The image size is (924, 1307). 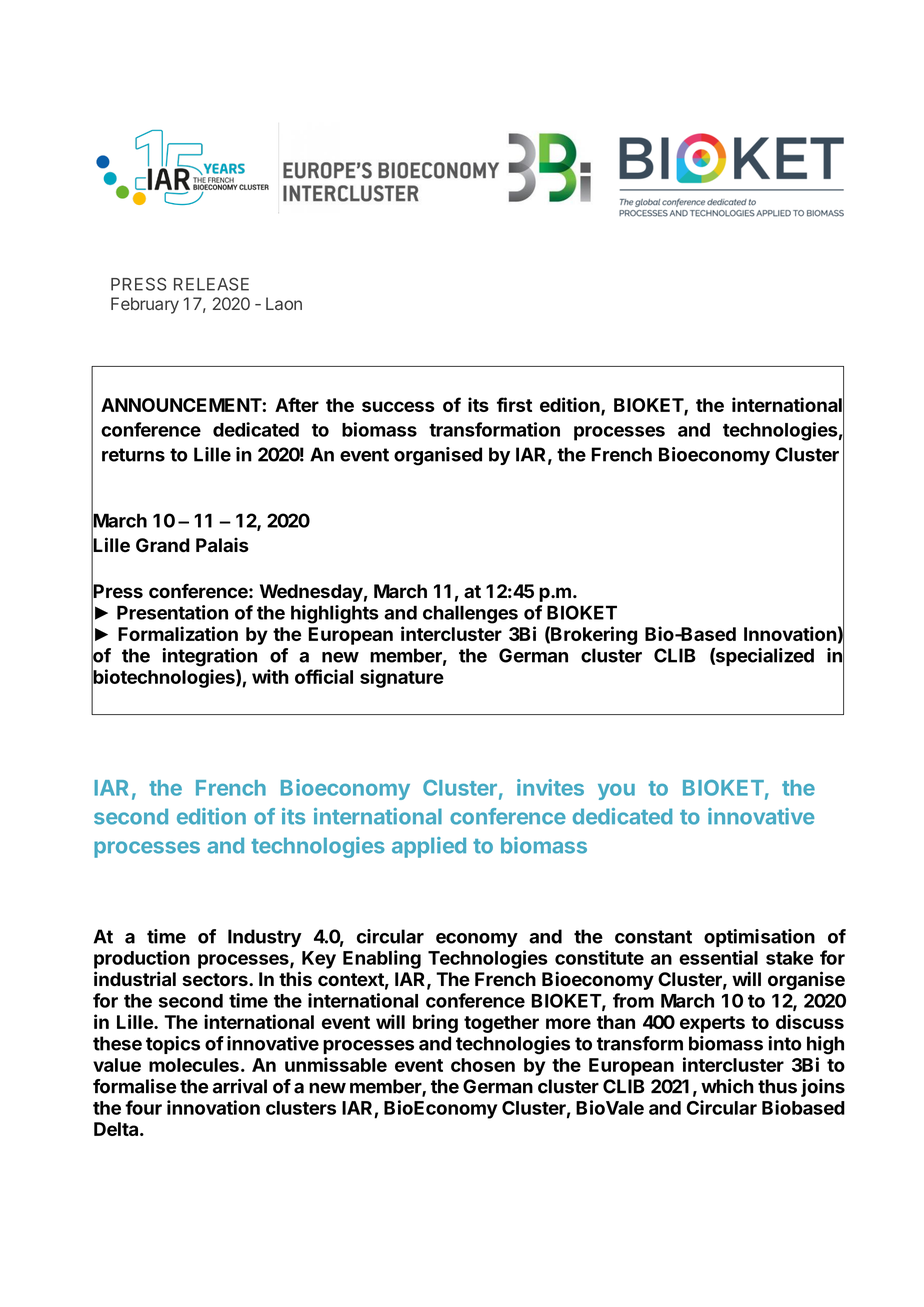 I want to click on success, so click(x=398, y=406).
